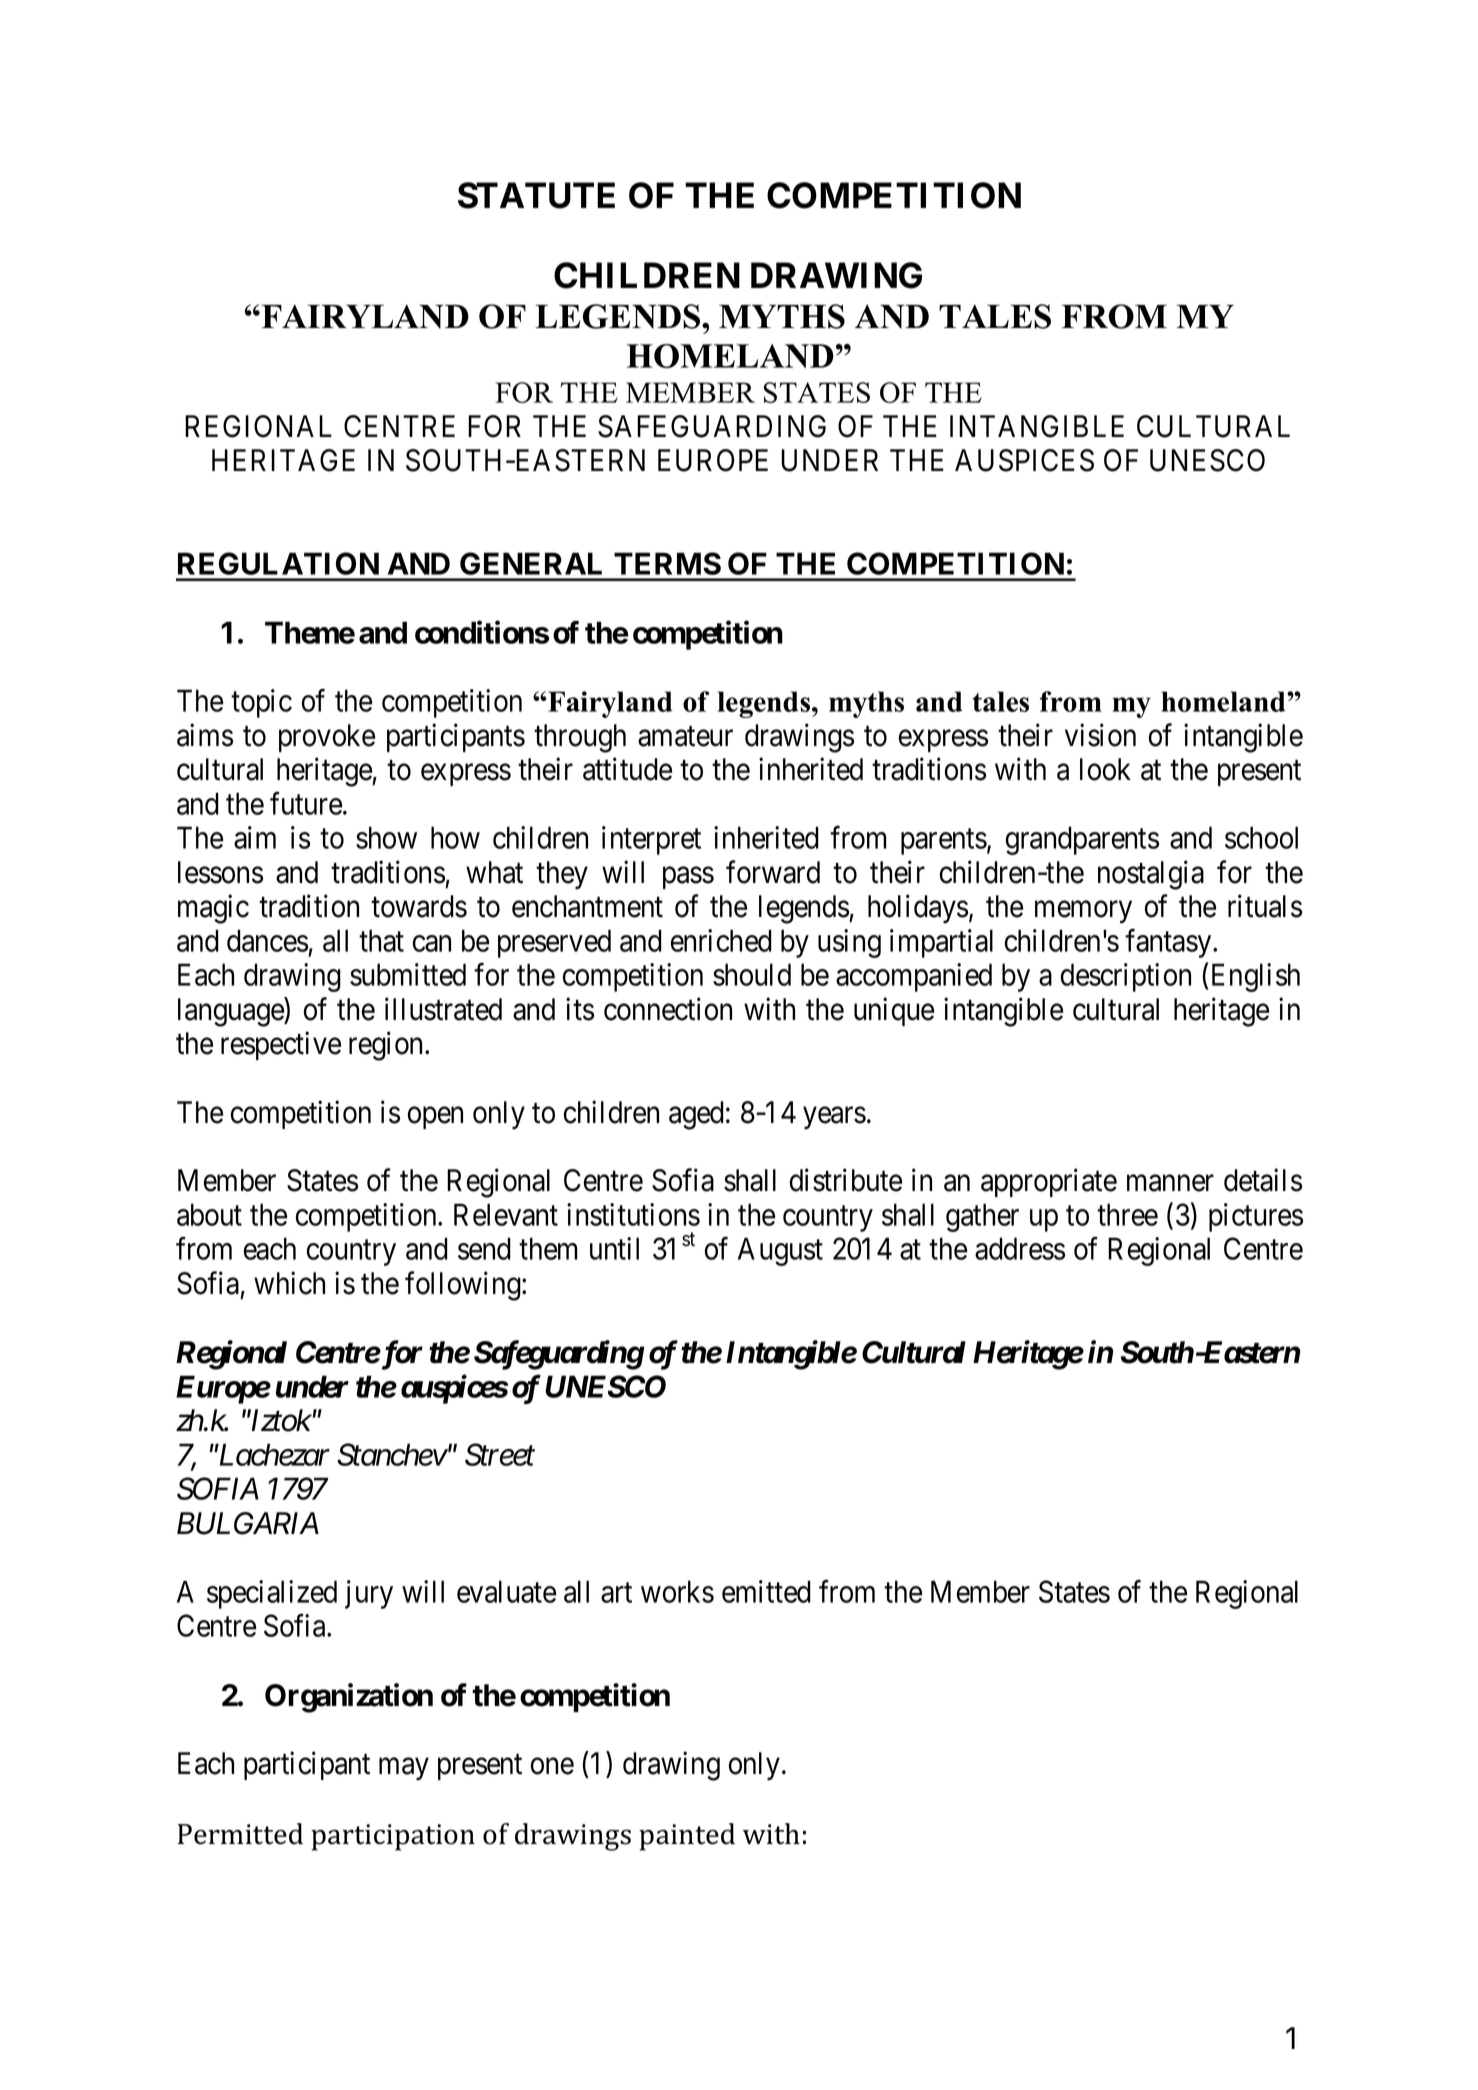 Image resolution: width=1478 pixels, height=2090 pixels. I want to click on STATUTE, so click(536, 195).
